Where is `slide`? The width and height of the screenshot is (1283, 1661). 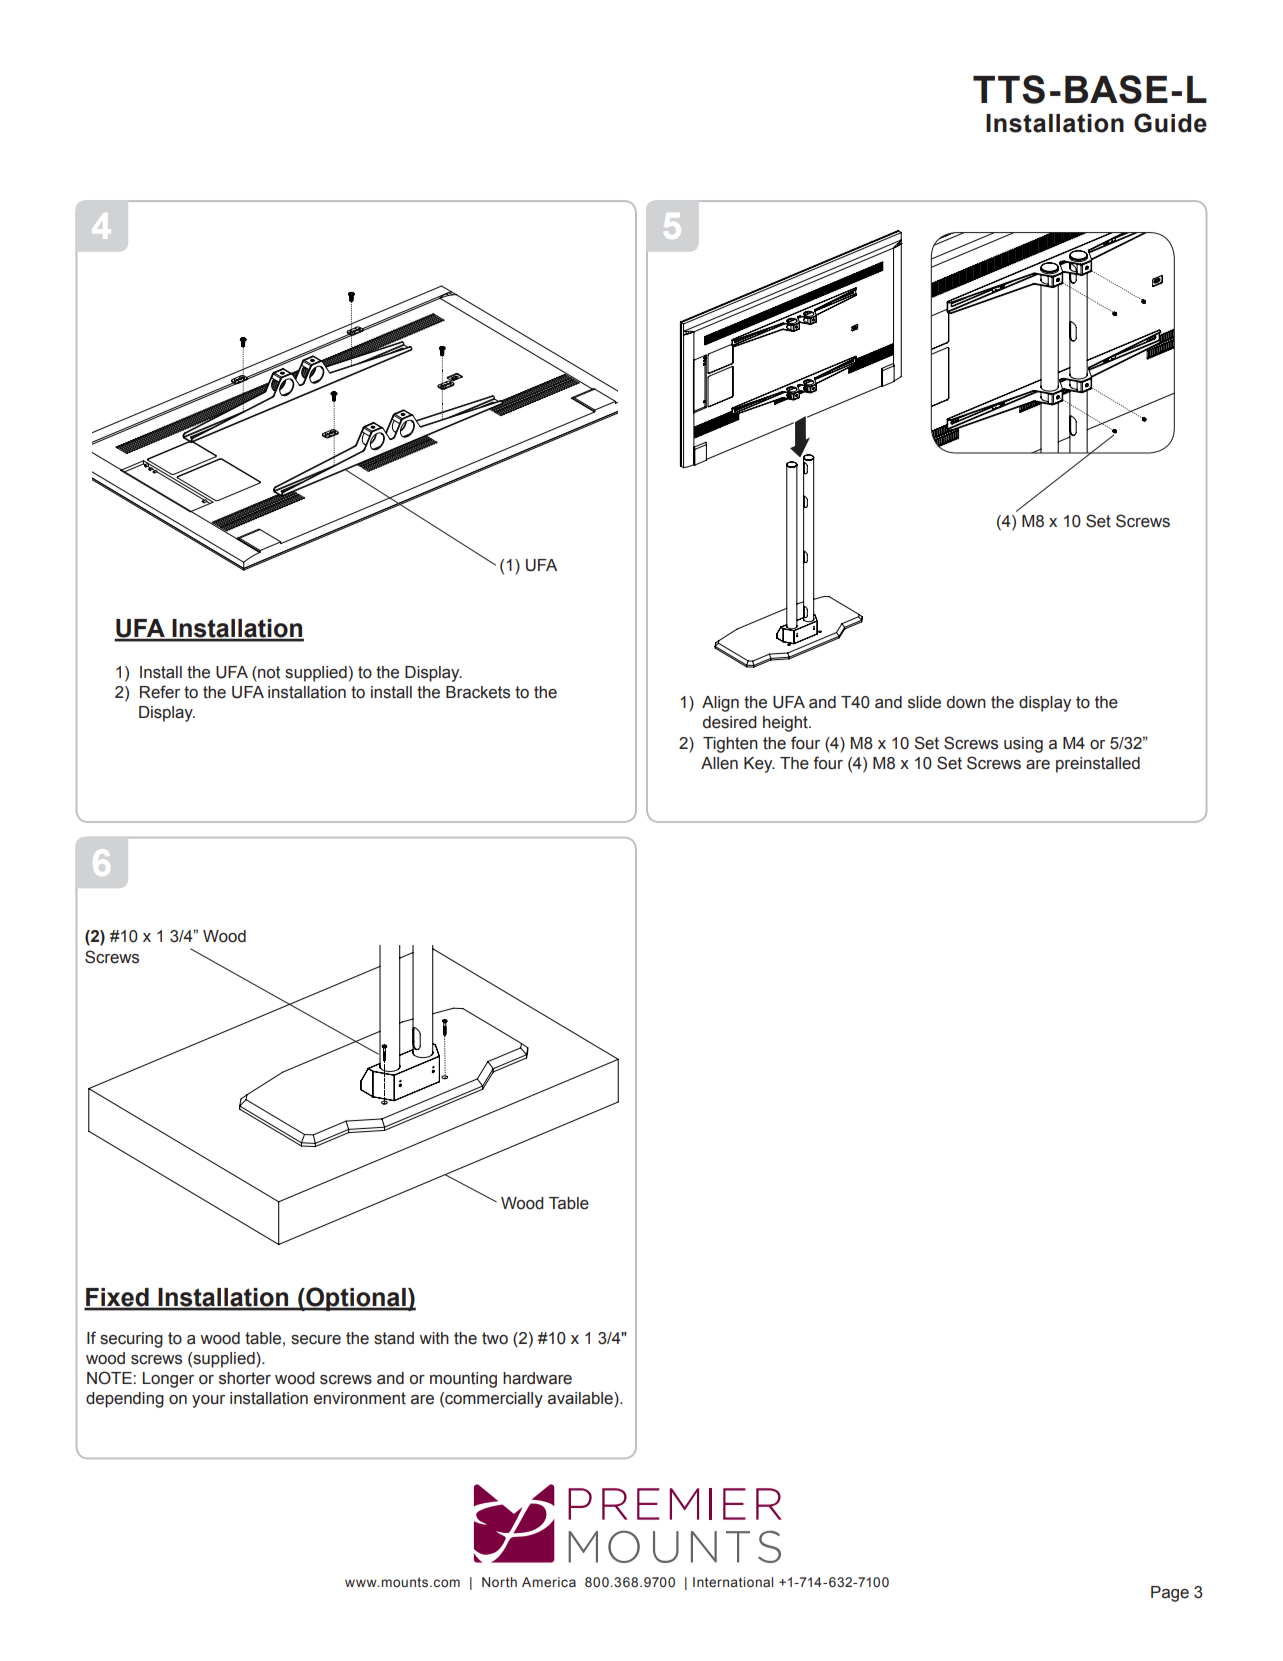 slide is located at coordinates (924, 702).
